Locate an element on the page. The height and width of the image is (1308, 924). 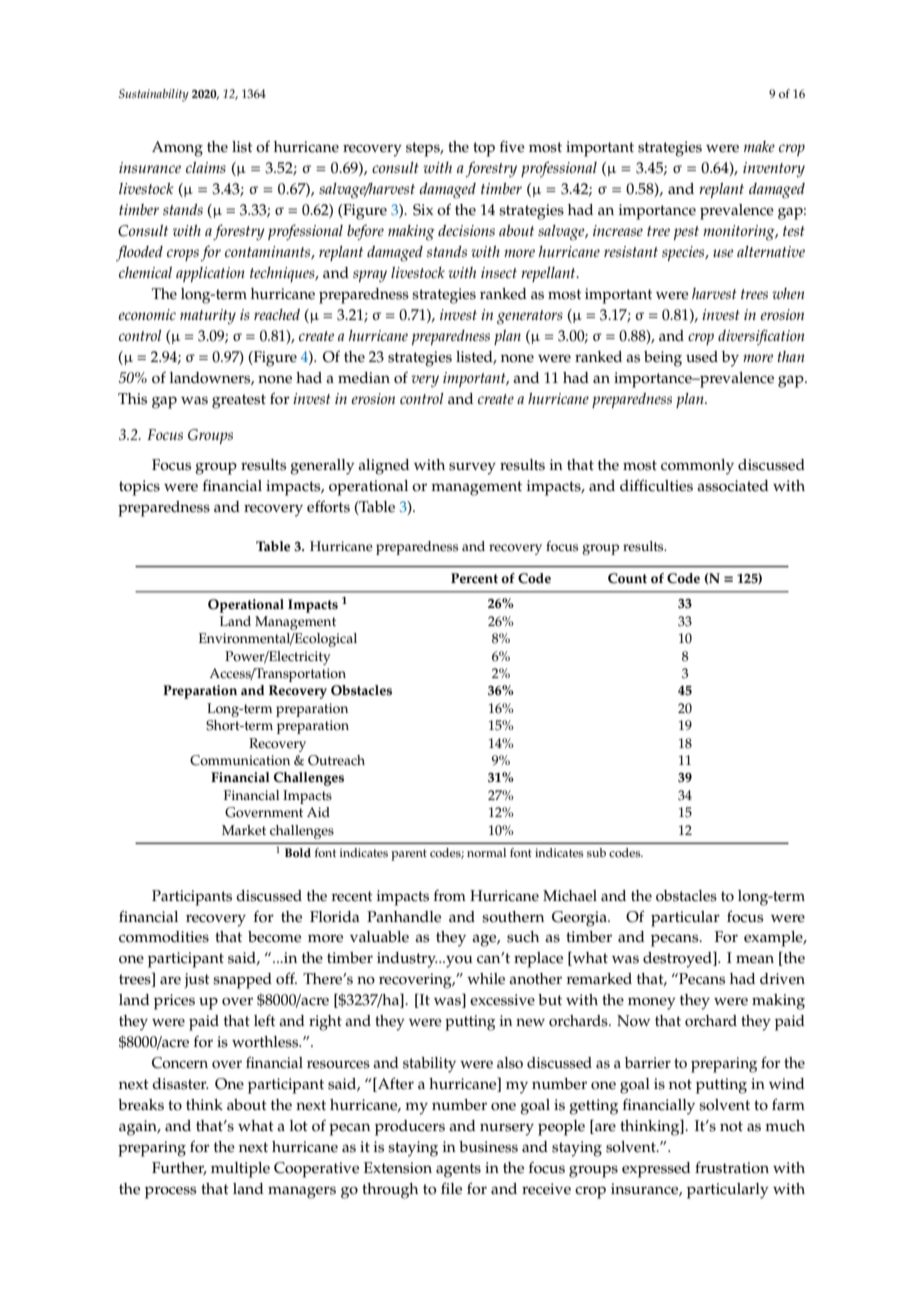
make is located at coordinates (759, 146).
